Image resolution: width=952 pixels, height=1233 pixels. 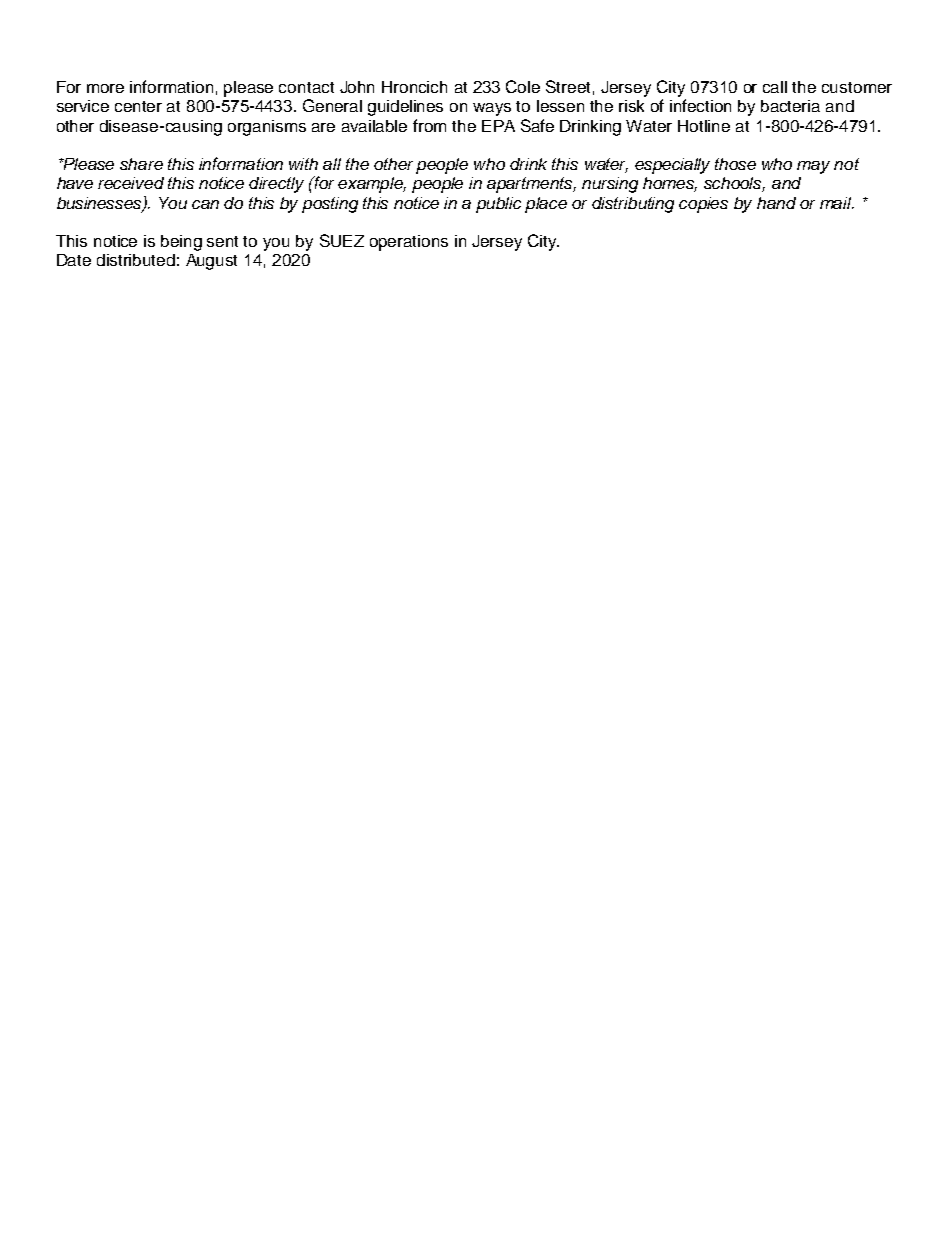 I want to click on operations, so click(x=409, y=243).
